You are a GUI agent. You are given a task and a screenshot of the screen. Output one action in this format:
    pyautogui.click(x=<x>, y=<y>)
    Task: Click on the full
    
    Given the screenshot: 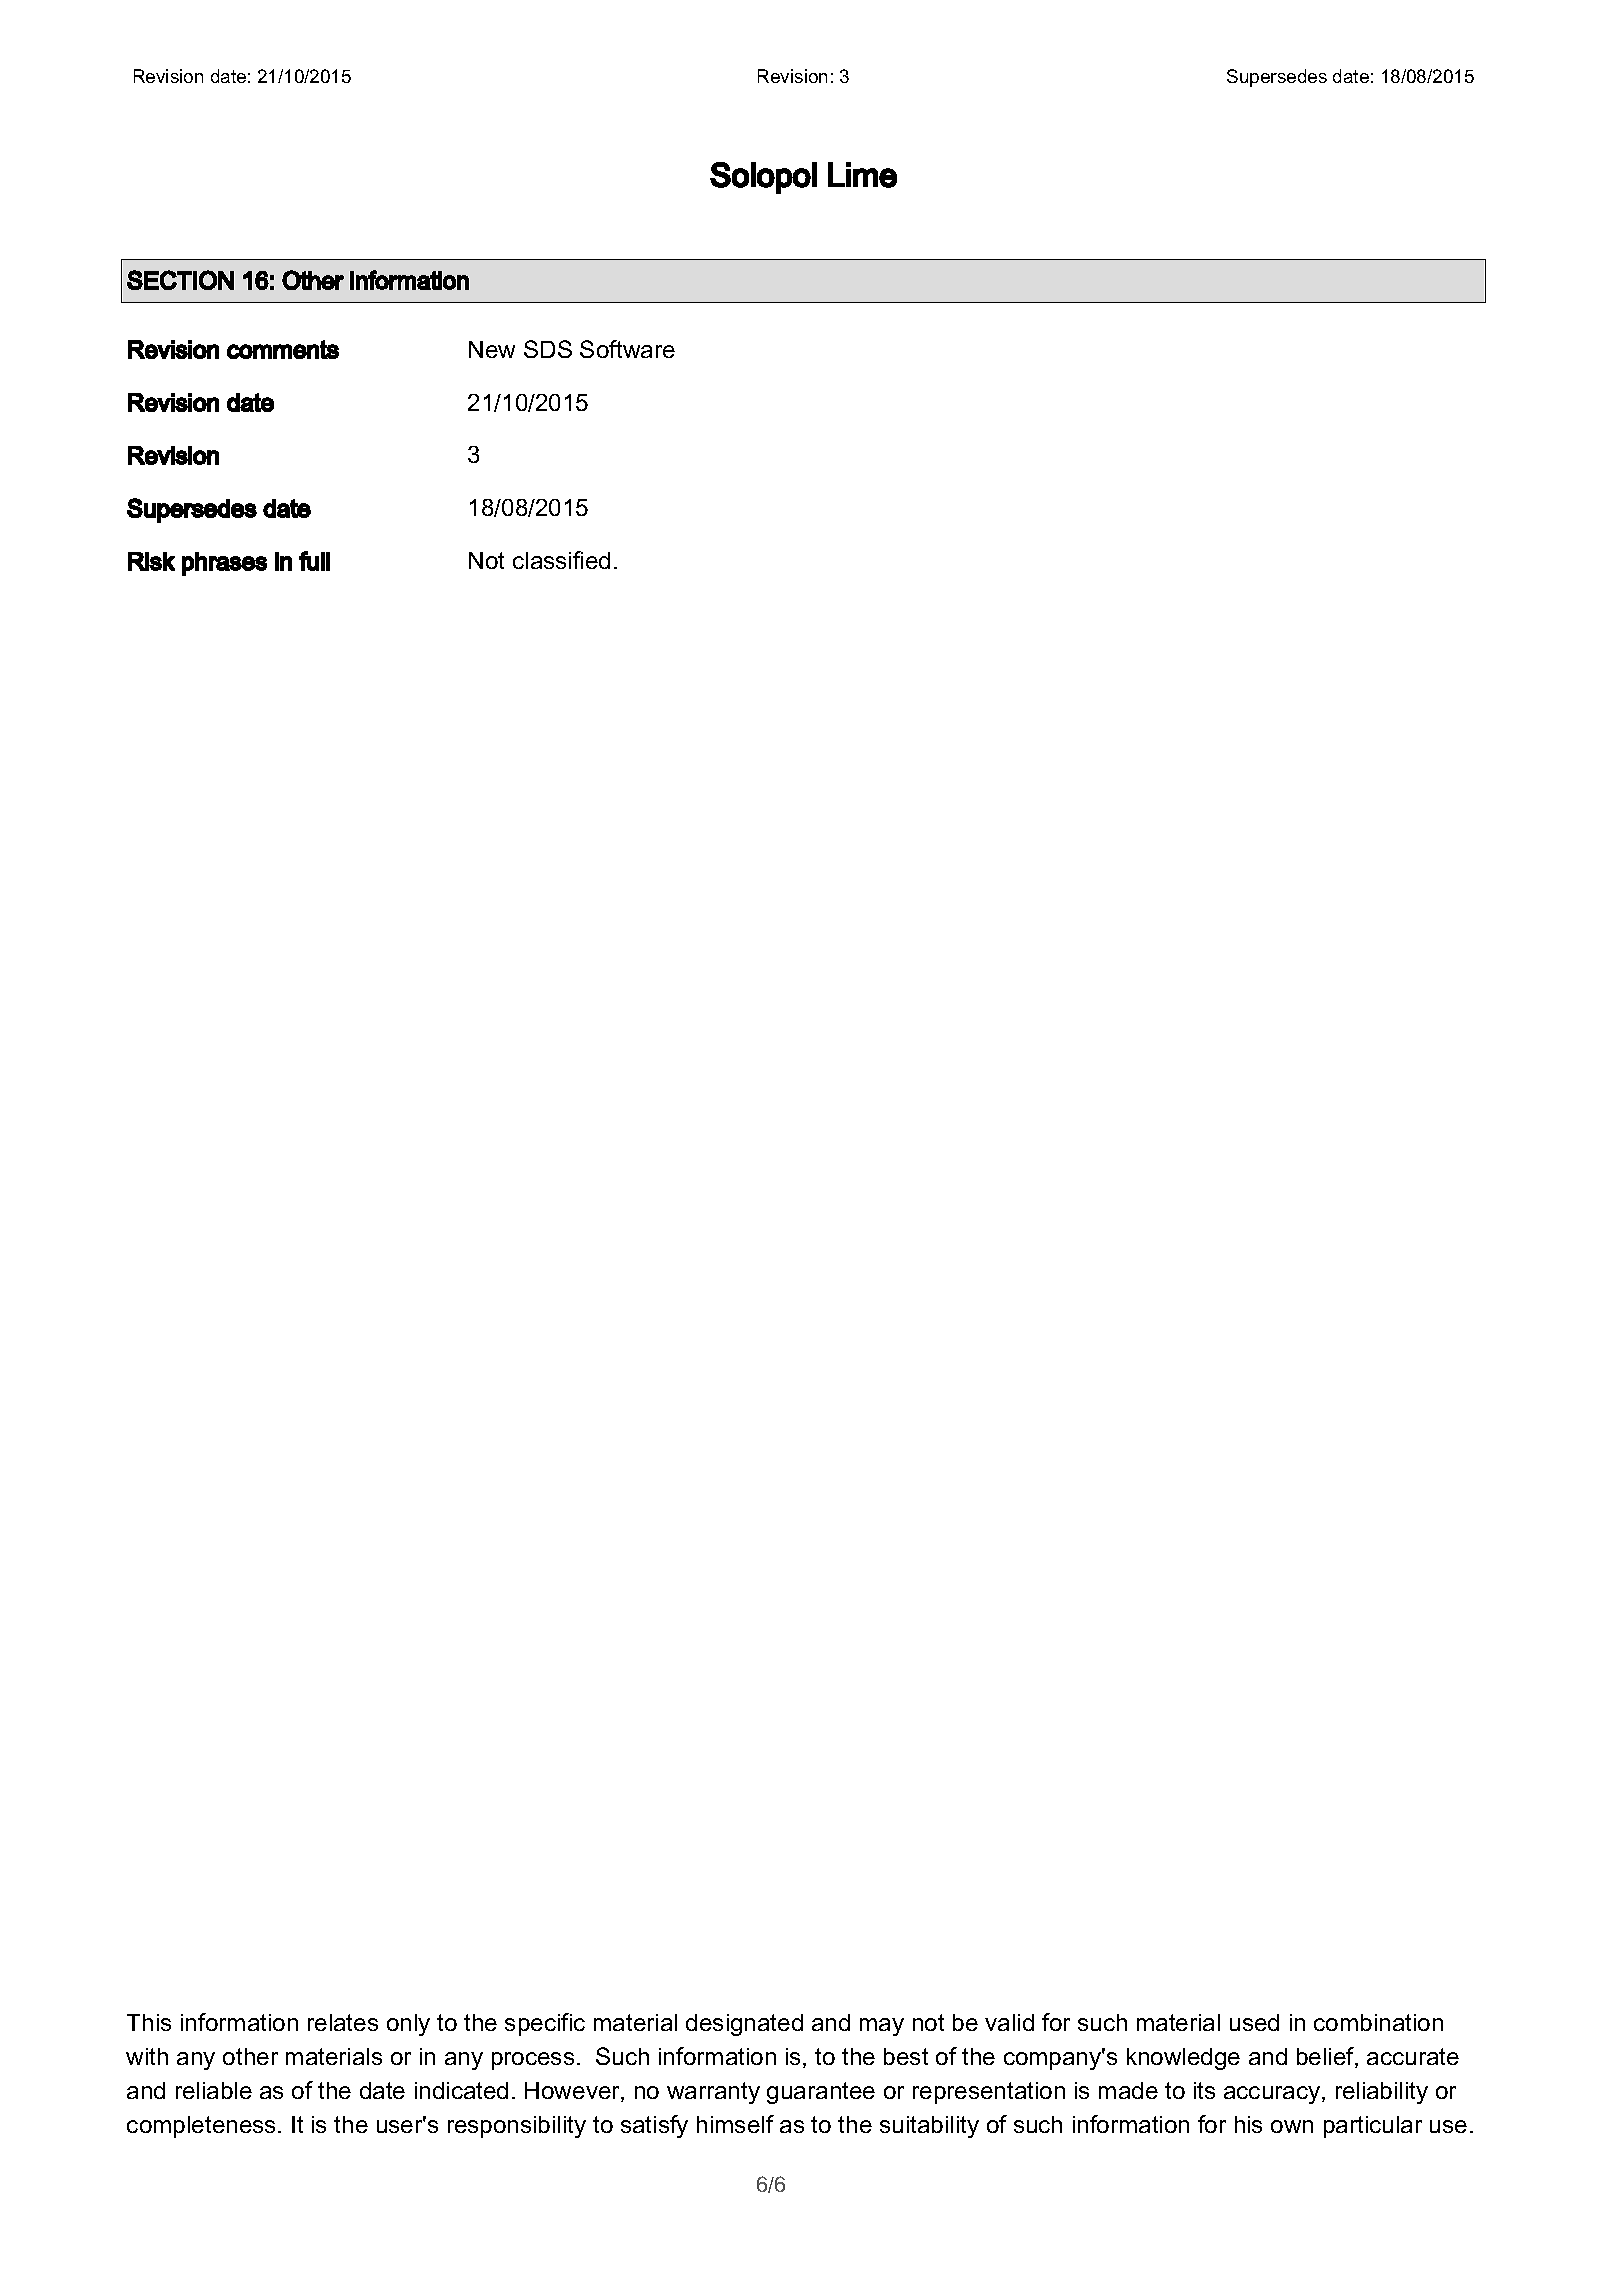 What is the action you would take?
    pyautogui.click(x=314, y=561)
